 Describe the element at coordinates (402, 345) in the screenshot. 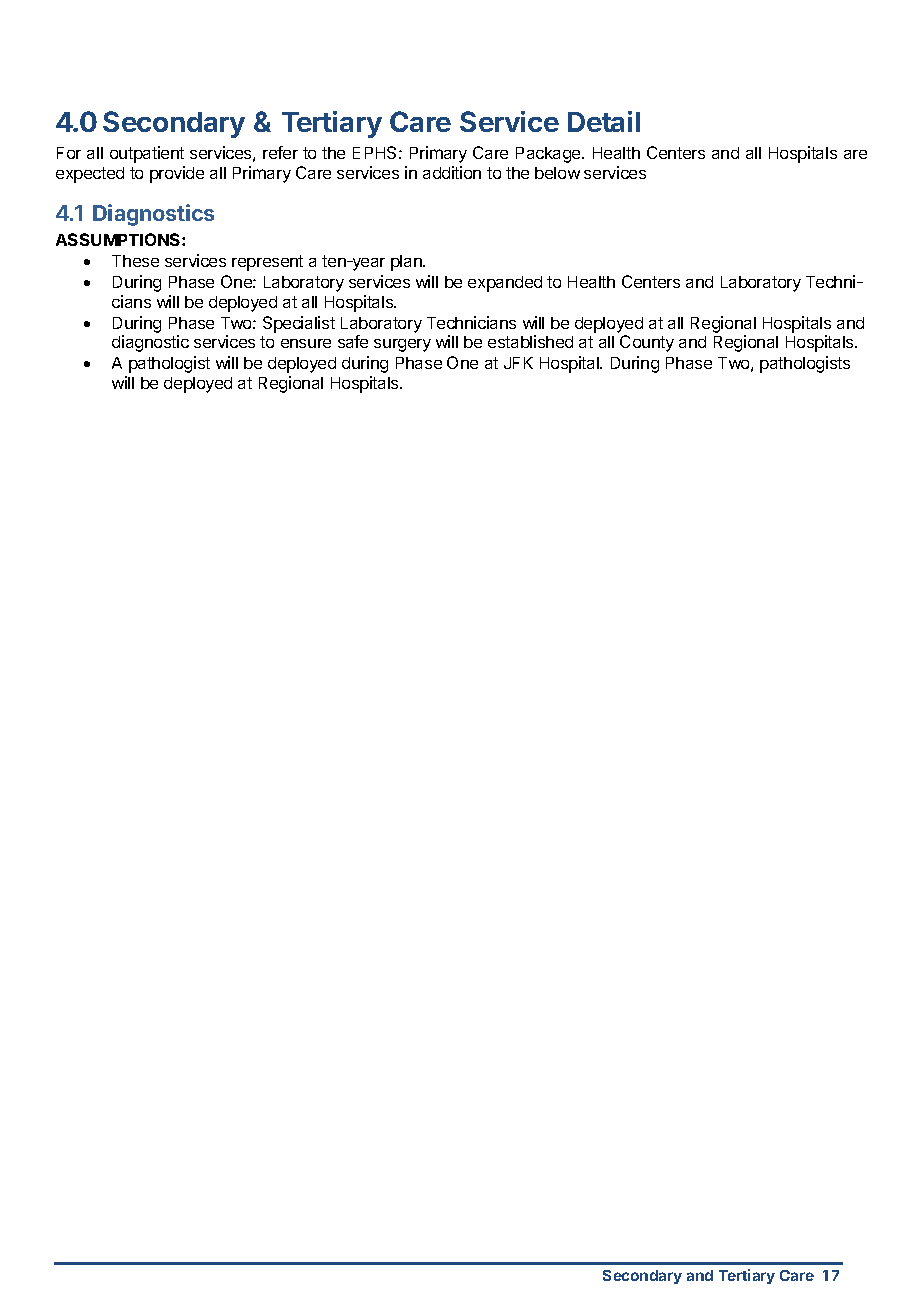

I see `surgery` at that location.
